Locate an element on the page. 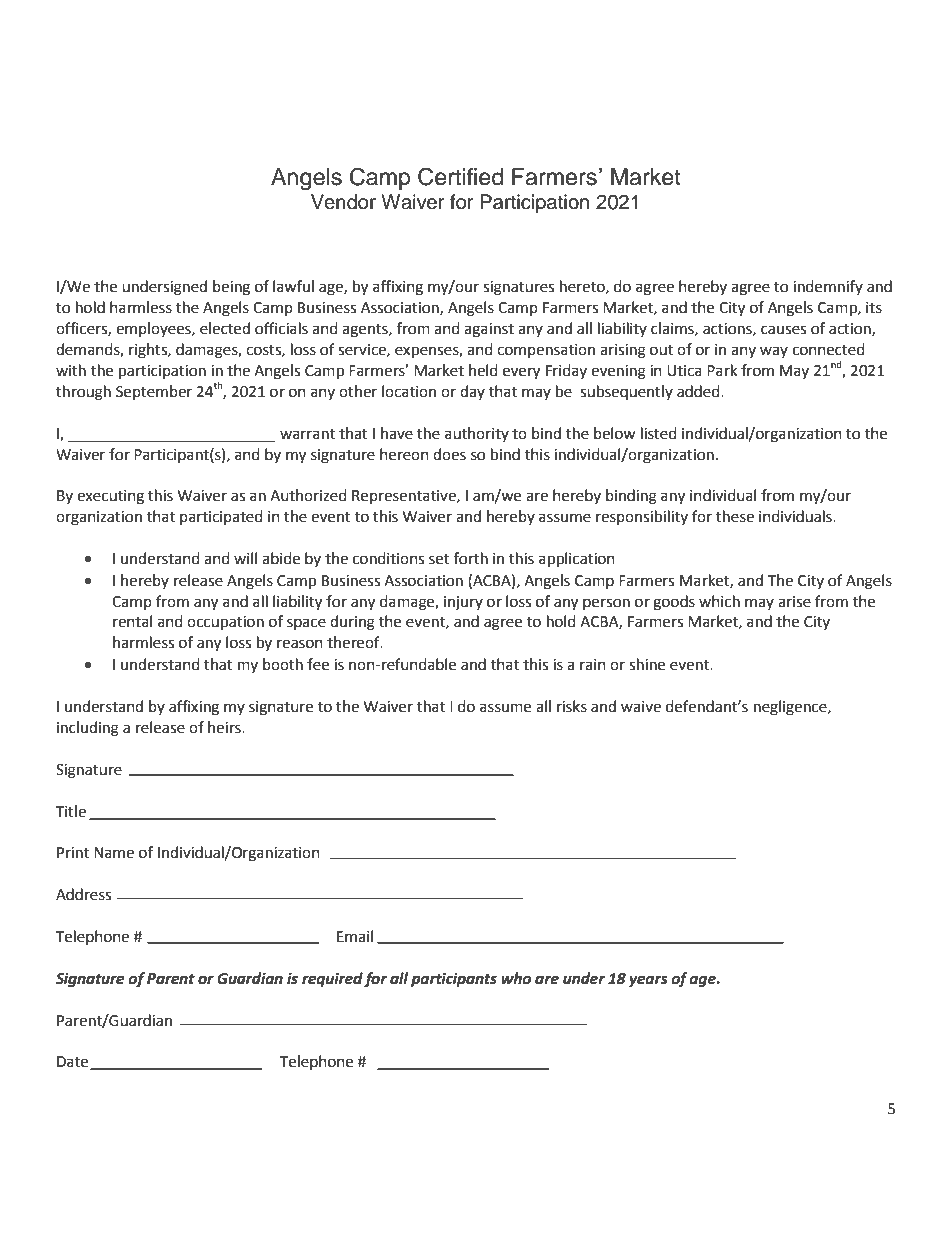 The height and width of the page is (1233, 952). risks is located at coordinates (572, 706).
